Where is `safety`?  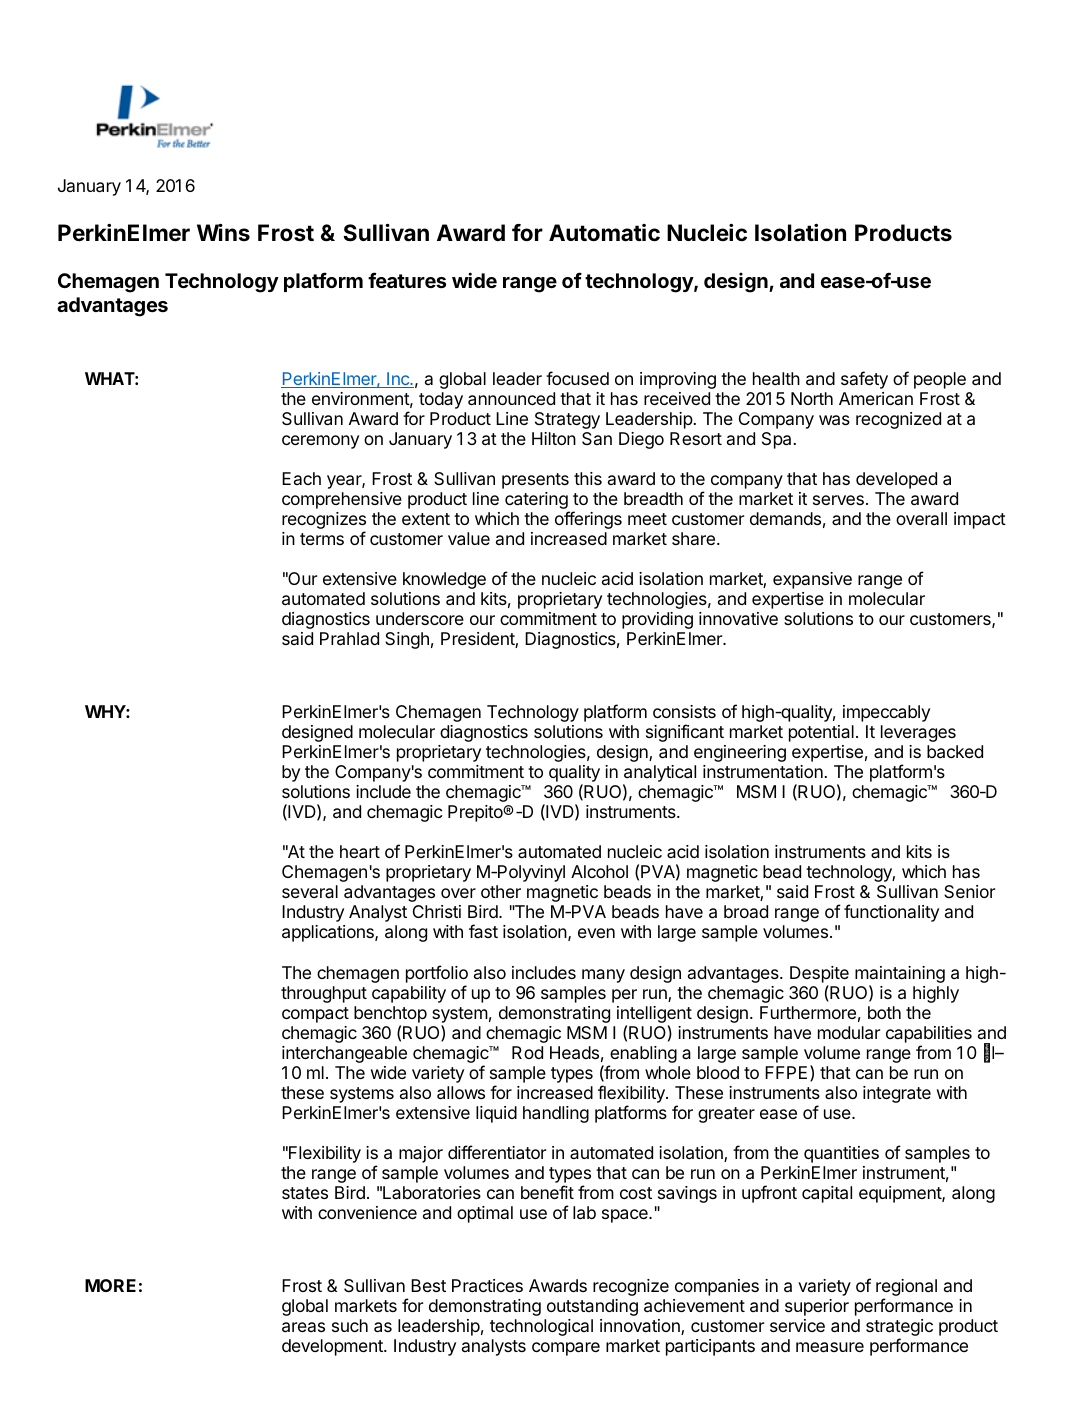
safety is located at coordinates (864, 380).
